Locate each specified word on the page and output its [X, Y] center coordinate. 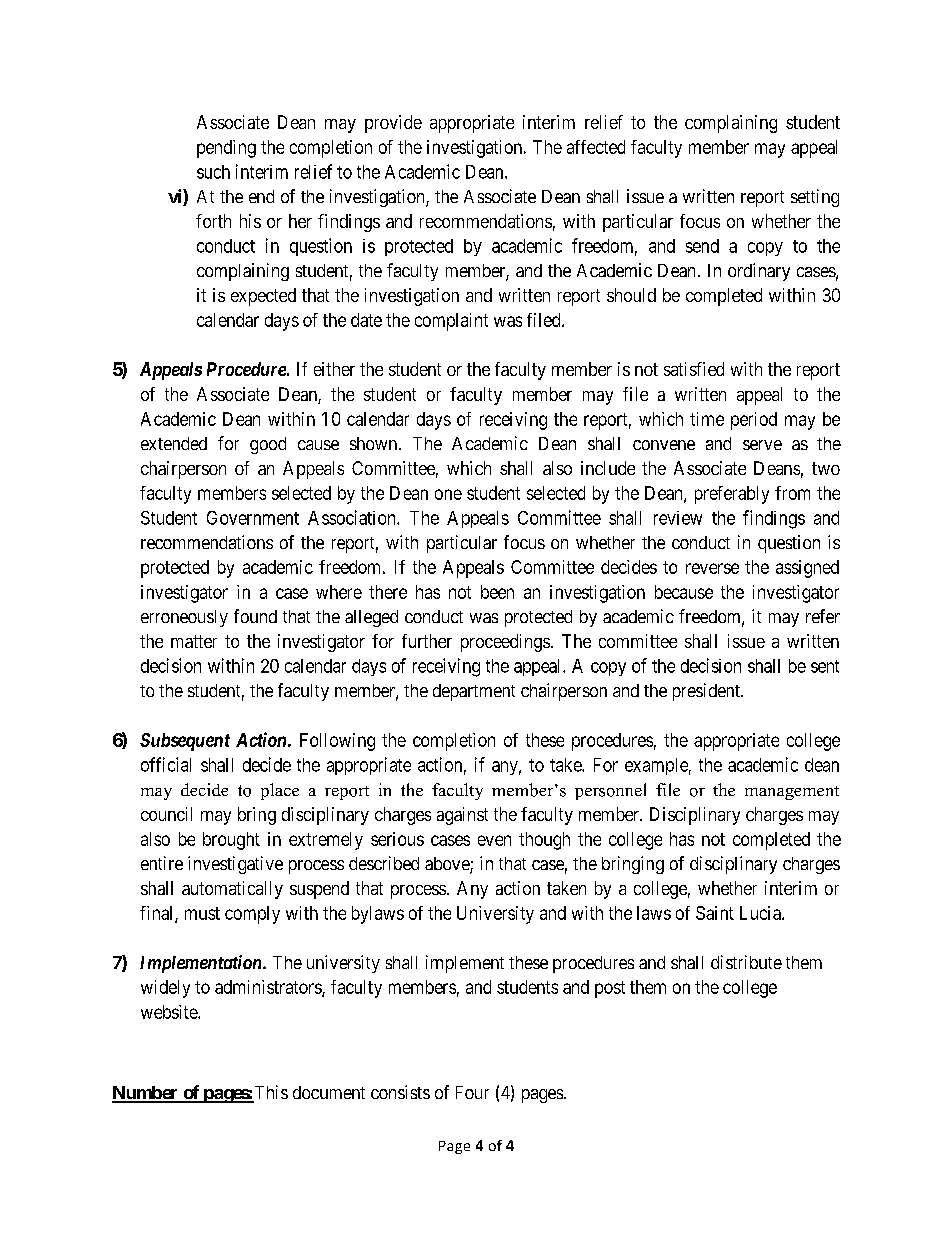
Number [146, 1094]
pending [226, 149]
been [497, 592]
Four [472, 1092]
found [255, 616]
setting [815, 198]
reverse [712, 568]
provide [393, 124]
